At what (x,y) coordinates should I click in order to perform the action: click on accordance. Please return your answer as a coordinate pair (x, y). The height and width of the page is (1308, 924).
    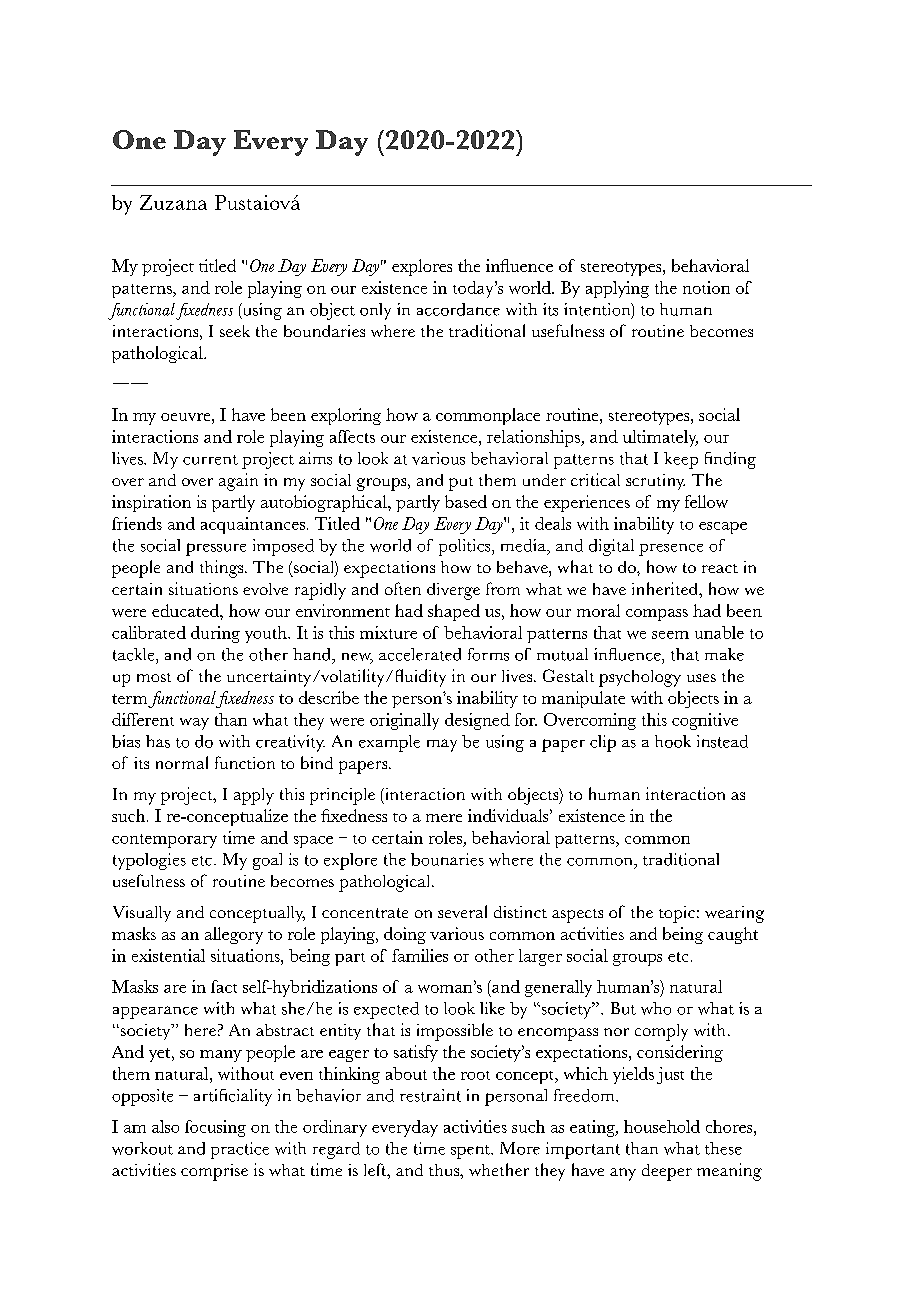
    Looking at the image, I should click on (458, 309).
